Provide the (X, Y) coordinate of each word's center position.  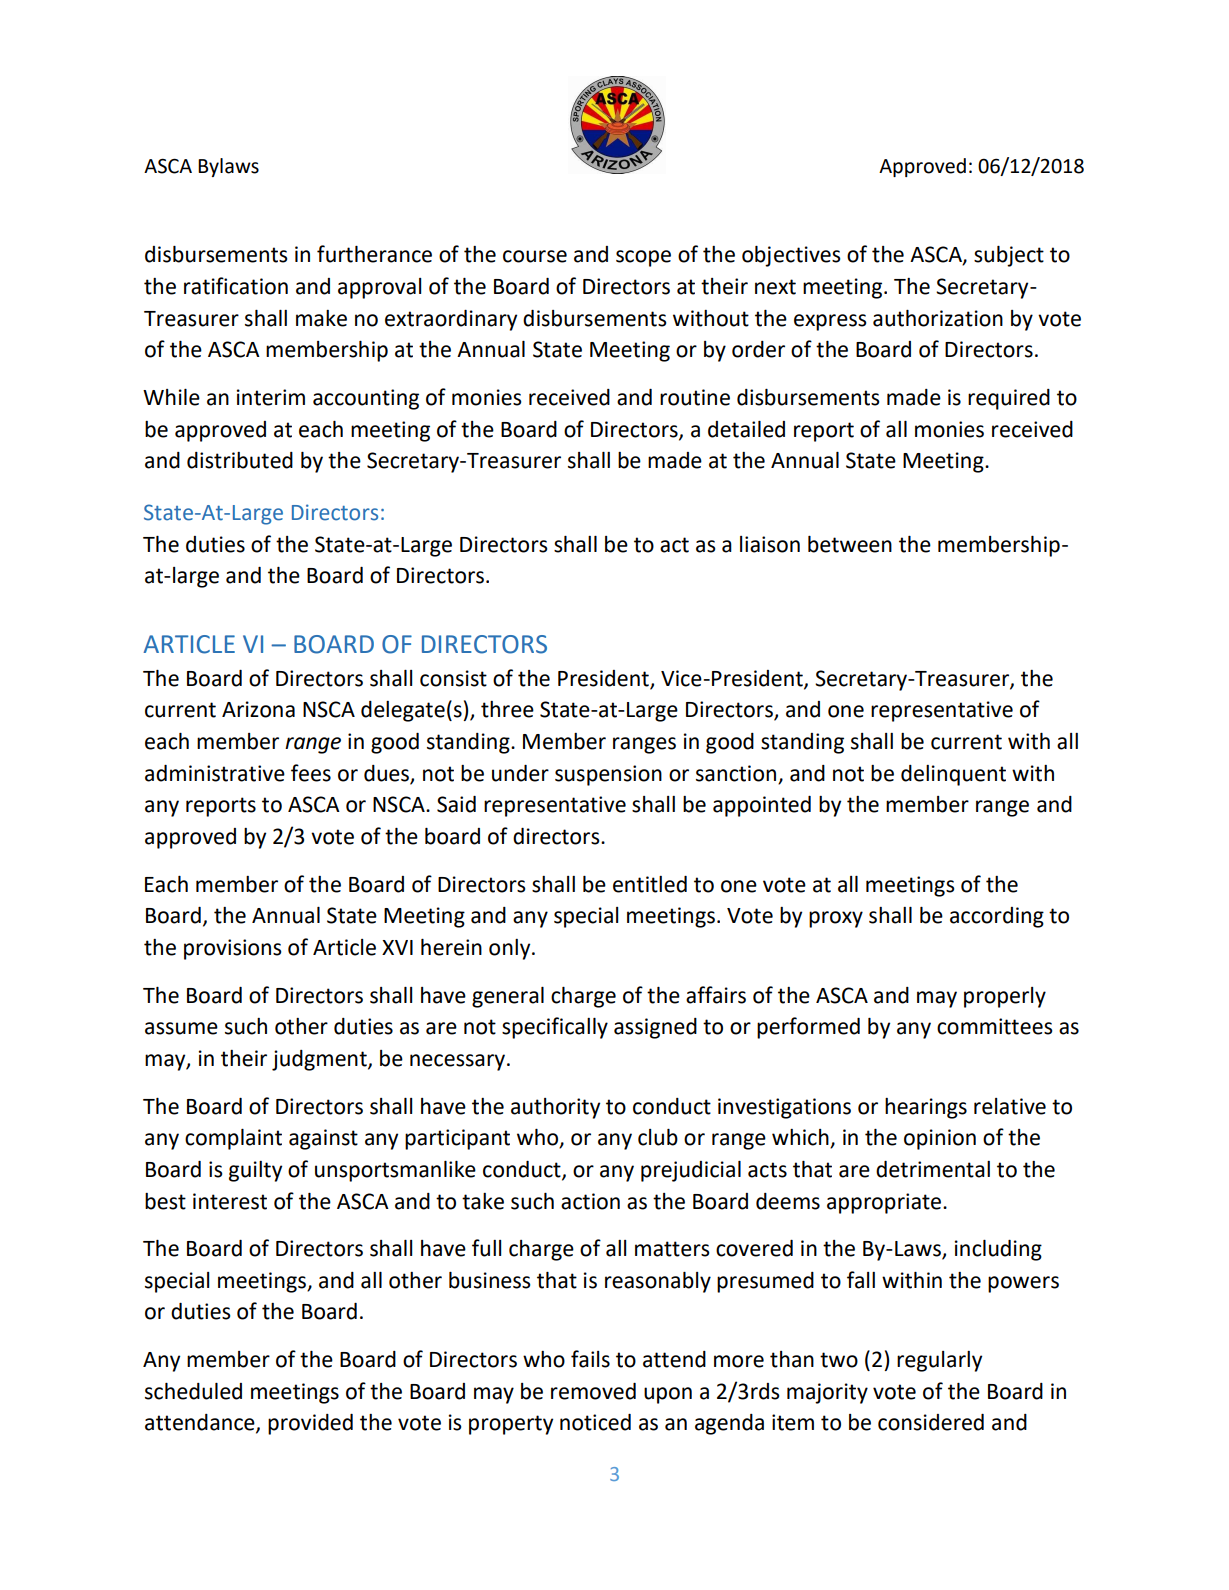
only (511, 949)
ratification (236, 286)
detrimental (933, 1169)
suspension (608, 775)
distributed (240, 460)
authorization (938, 318)
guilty (255, 1171)
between (850, 544)
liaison (770, 544)
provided (310, 1424)
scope (643, 258)
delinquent (953, 775)
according (997, 917)
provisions (233, 949)
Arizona (258, 709)
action (590, 1201)
